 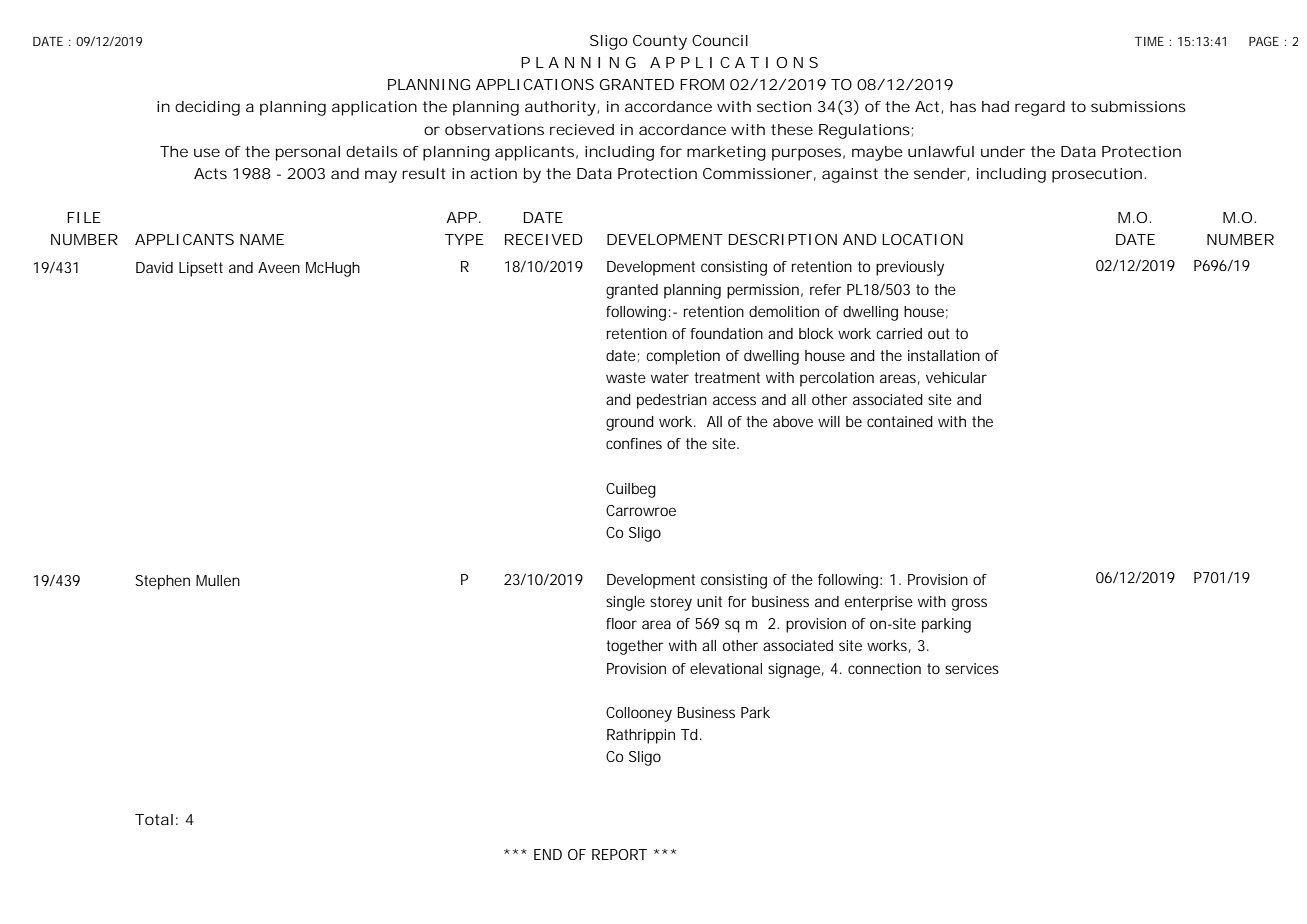 What do you see at coordinates (702, 84) in the document?
I see `FROM` at bounding box center [702, 84].
